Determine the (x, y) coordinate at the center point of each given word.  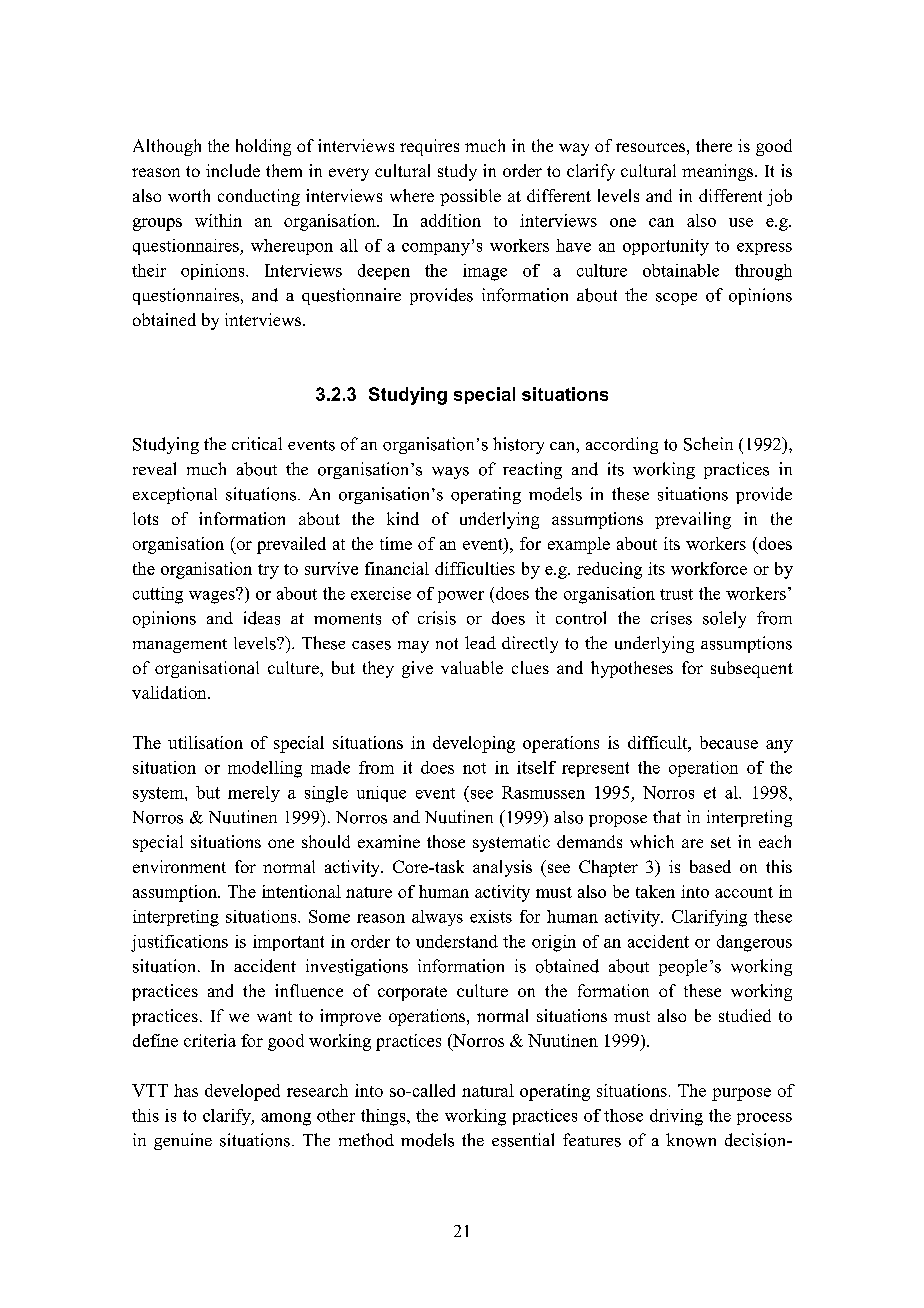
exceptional (175, 495)
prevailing (693, 520)
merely (254, 794)
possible (470, 197)
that (667, 816)
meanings (719, 172)
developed (242, 1092)
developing (474, 744)
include (233, 170)
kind (403, 518)
